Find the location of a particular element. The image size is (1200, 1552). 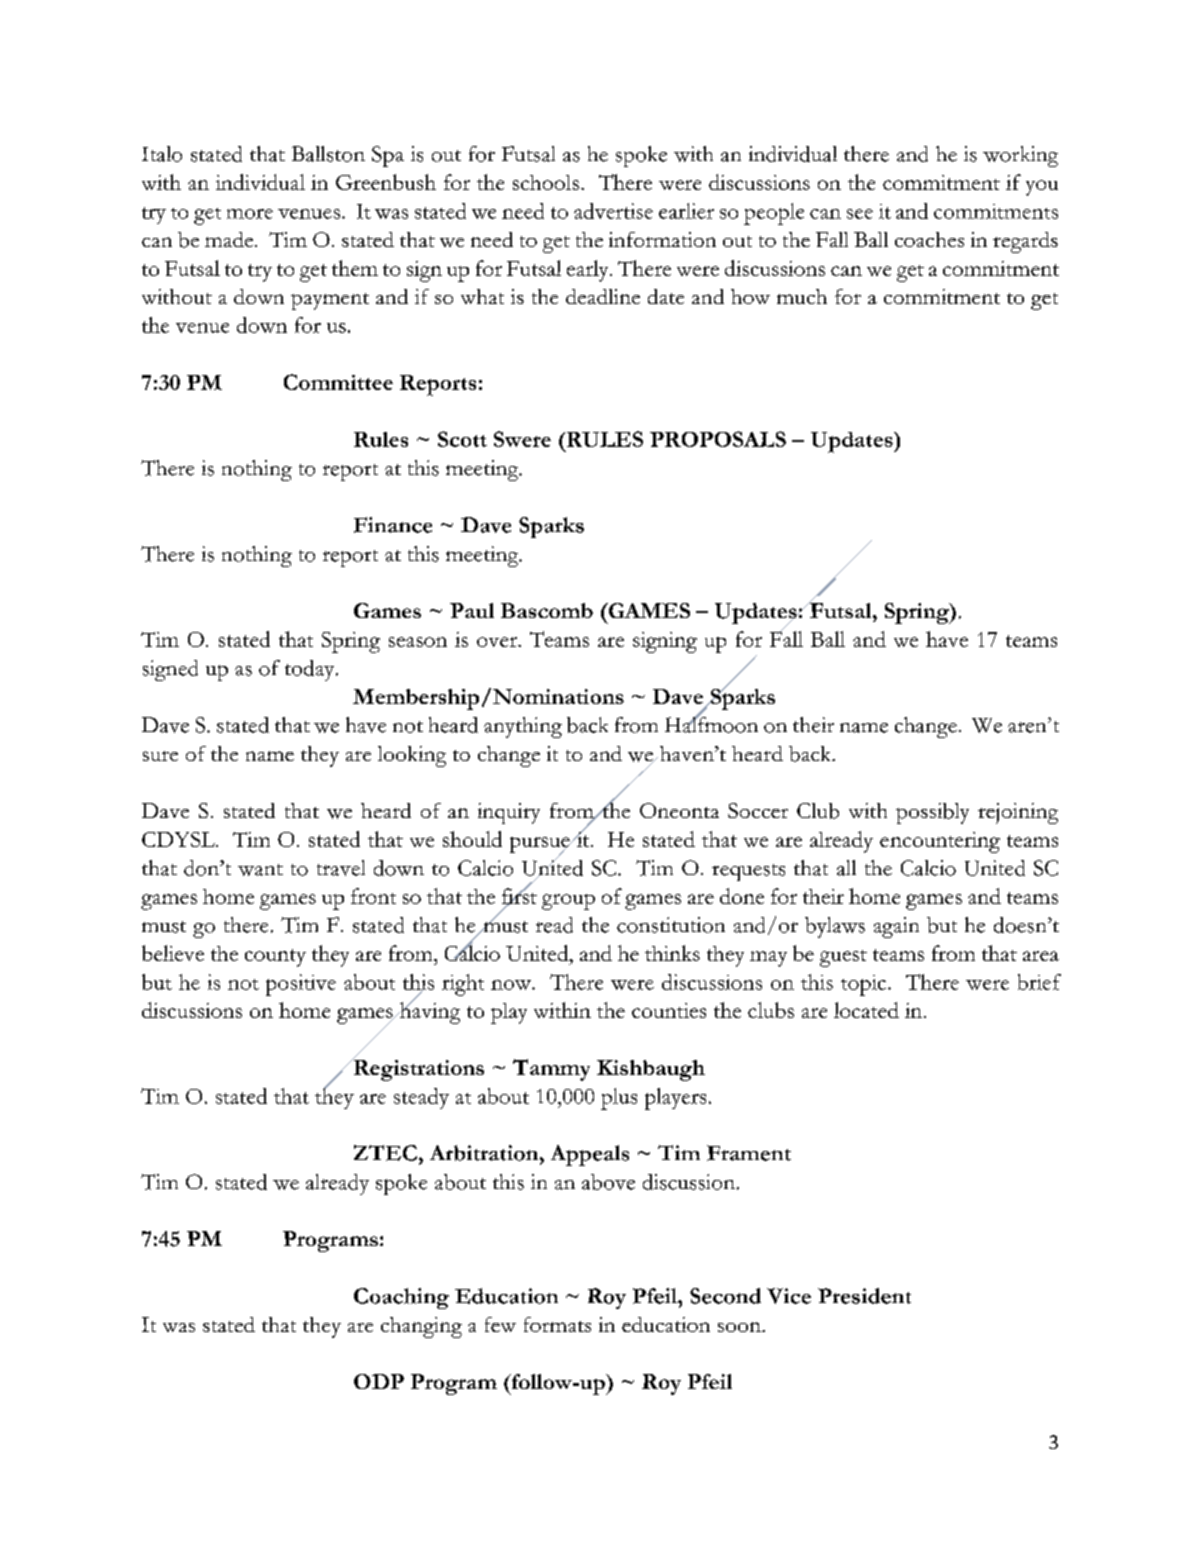

coaches is located at coordinates (929, 239).
